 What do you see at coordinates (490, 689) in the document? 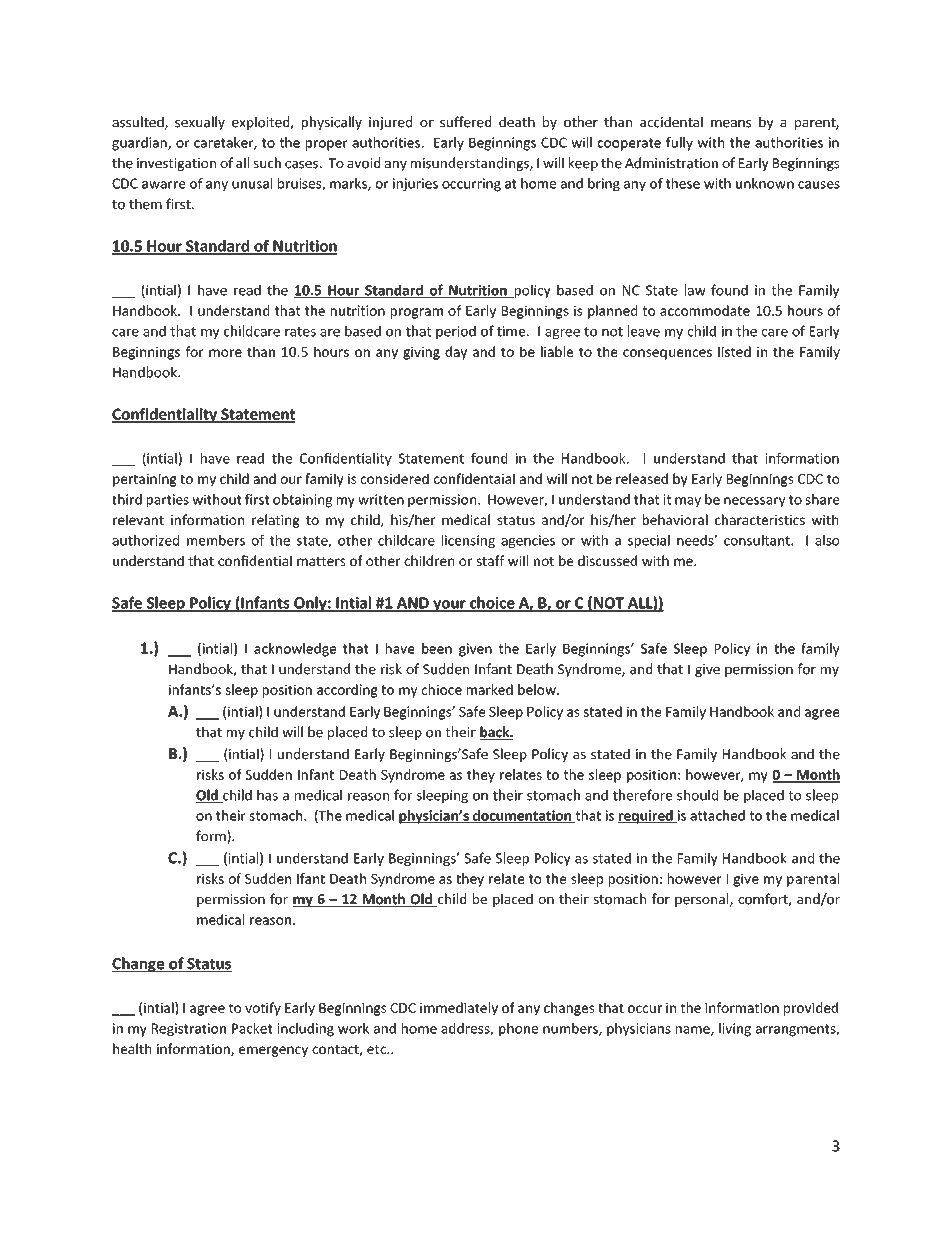
I see `marked` at bounding box center [490, 689].
